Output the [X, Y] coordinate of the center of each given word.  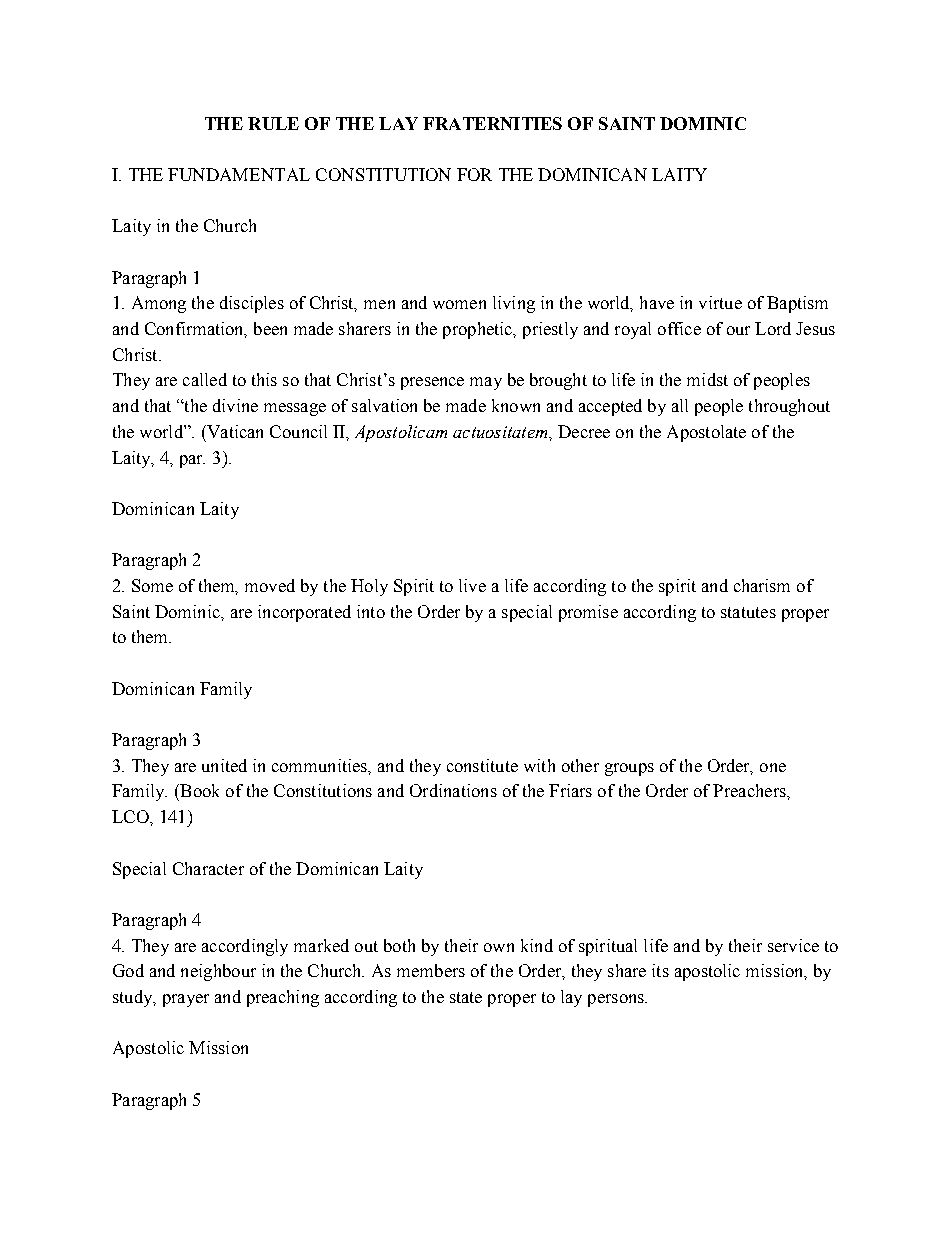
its [660, 970]
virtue [720, 302]
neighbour [218, 972]
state [466, 997]
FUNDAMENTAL [239, 174]
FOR [474, 174]
